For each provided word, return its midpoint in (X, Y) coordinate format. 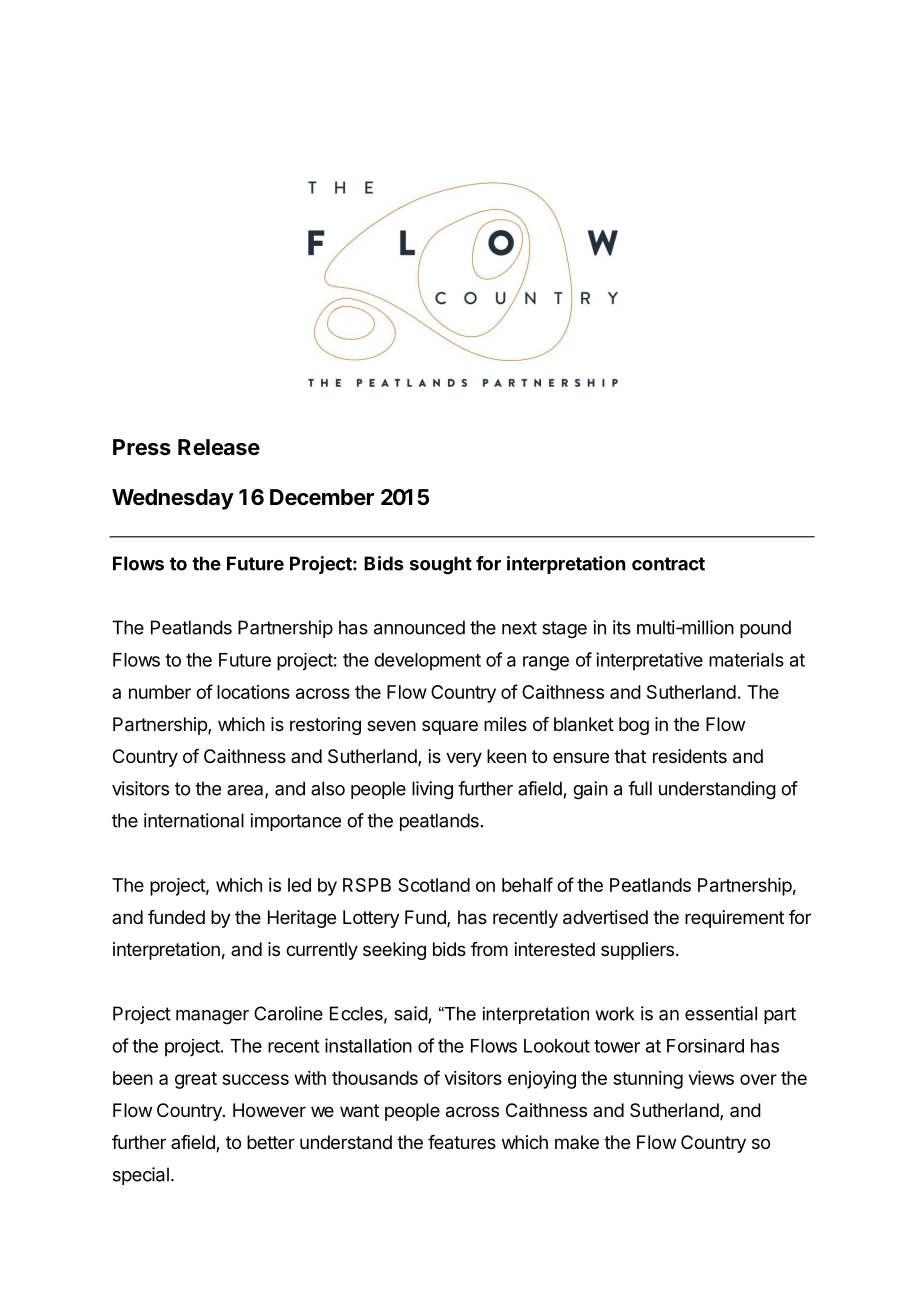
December (322, 497)
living (432, 790)
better (271, 1142)
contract (668, 564)
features (462, 1142)
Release (219, 447)
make (577, 1142)
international (194, 820)
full (640, 788)
